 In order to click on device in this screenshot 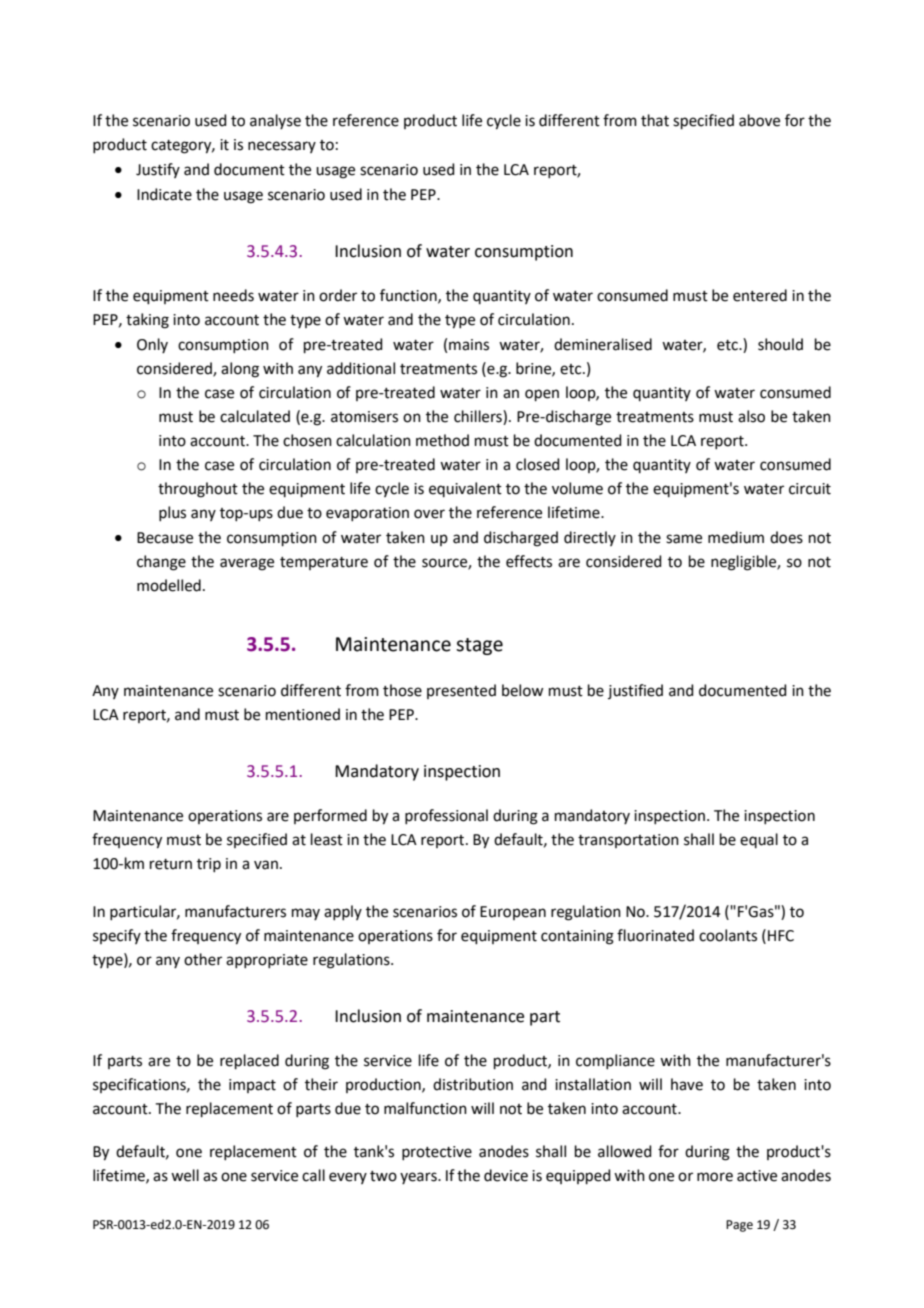, I will do `click(506, 1175)`.
